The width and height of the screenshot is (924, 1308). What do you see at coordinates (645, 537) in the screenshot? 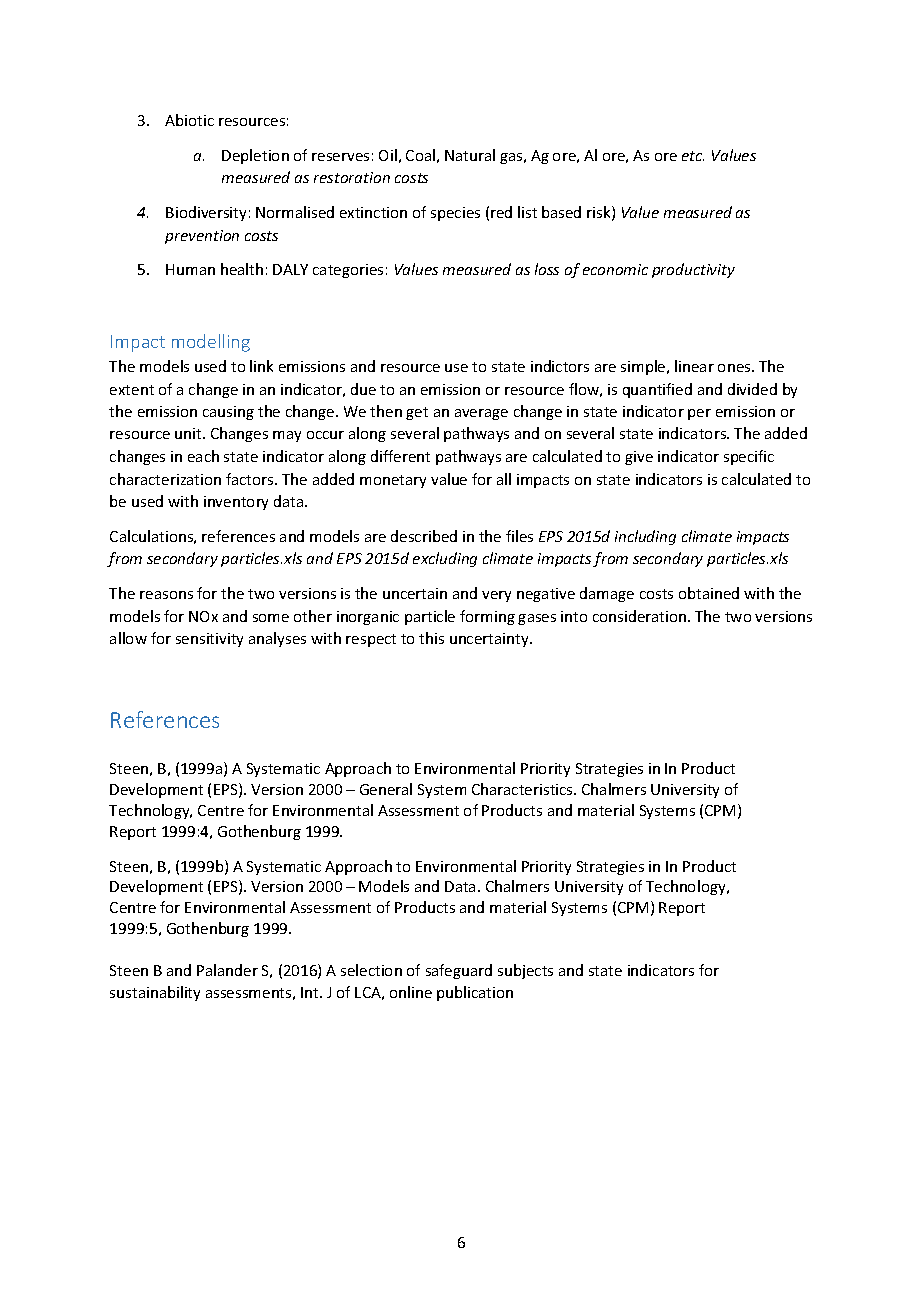
I see `including` at bounding box center [645, 537].
